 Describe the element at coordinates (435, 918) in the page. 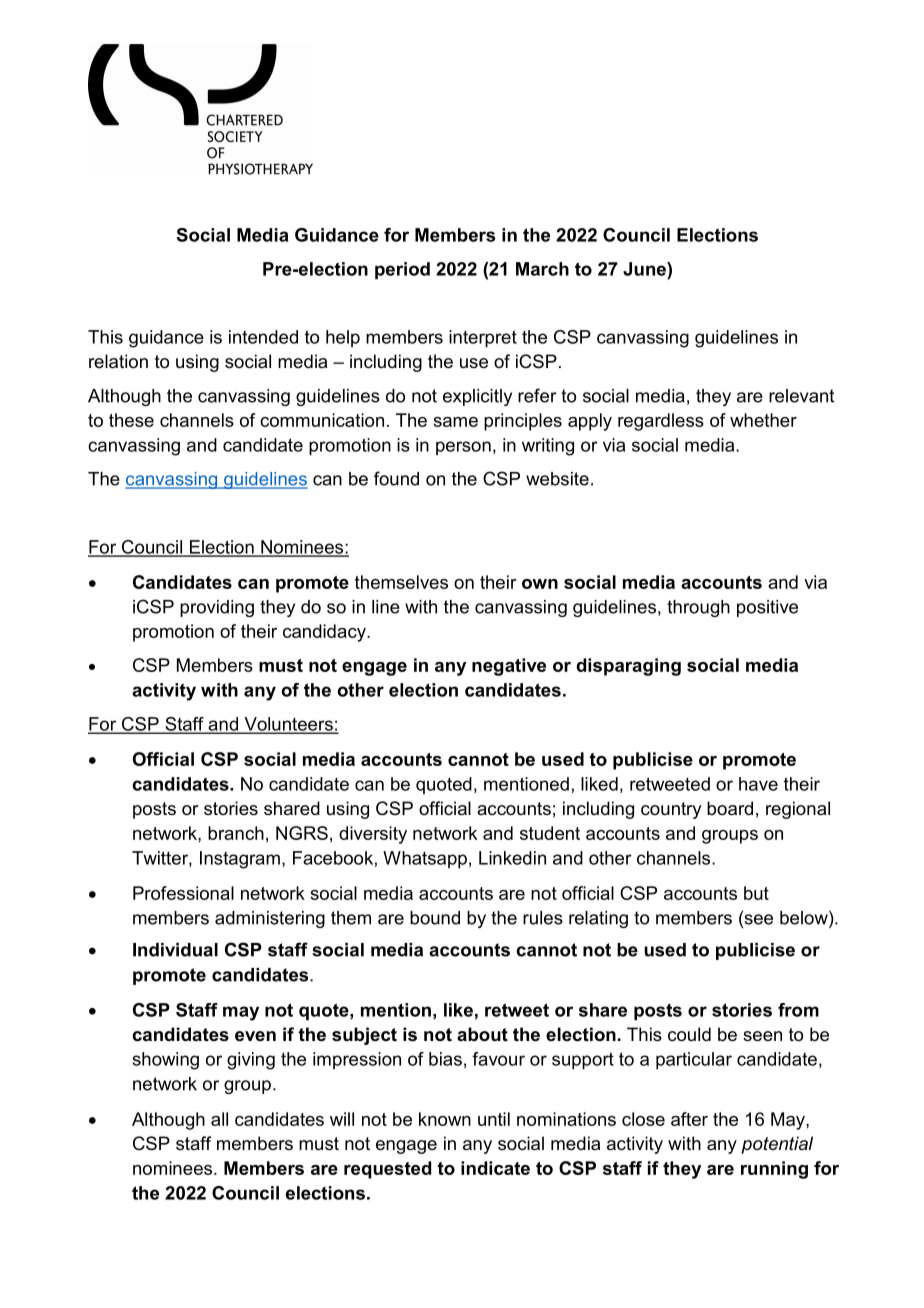

I see `bound` at that location.
